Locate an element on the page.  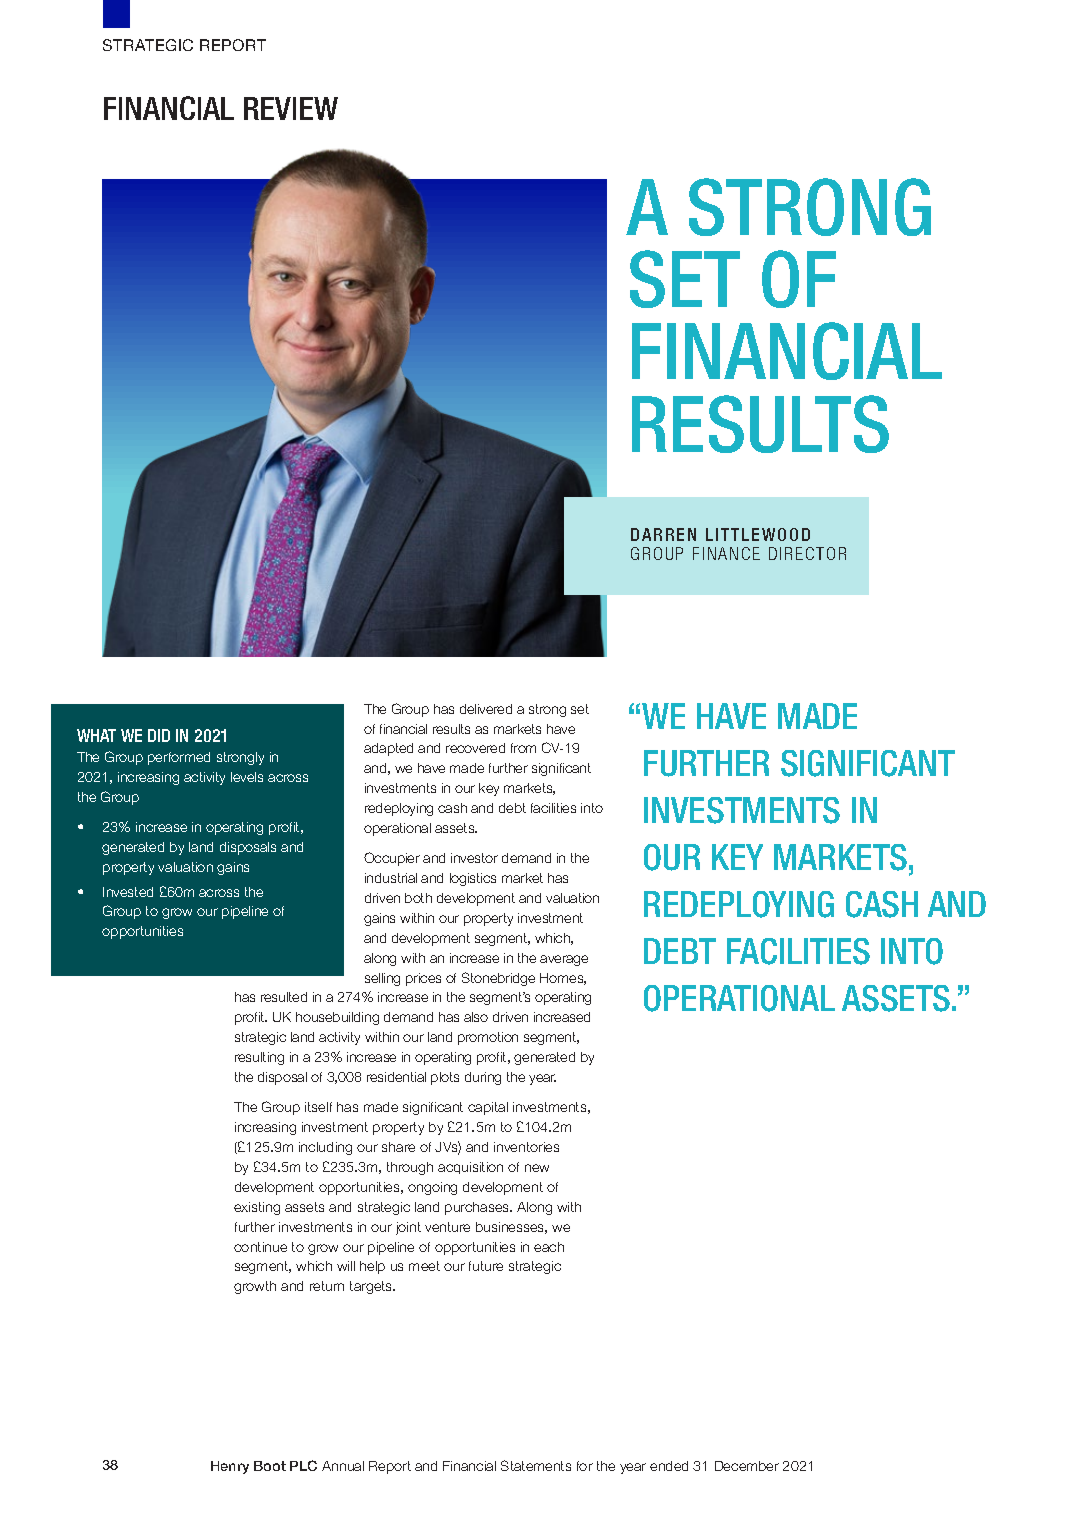
from is located at coordinates (523, 748).
